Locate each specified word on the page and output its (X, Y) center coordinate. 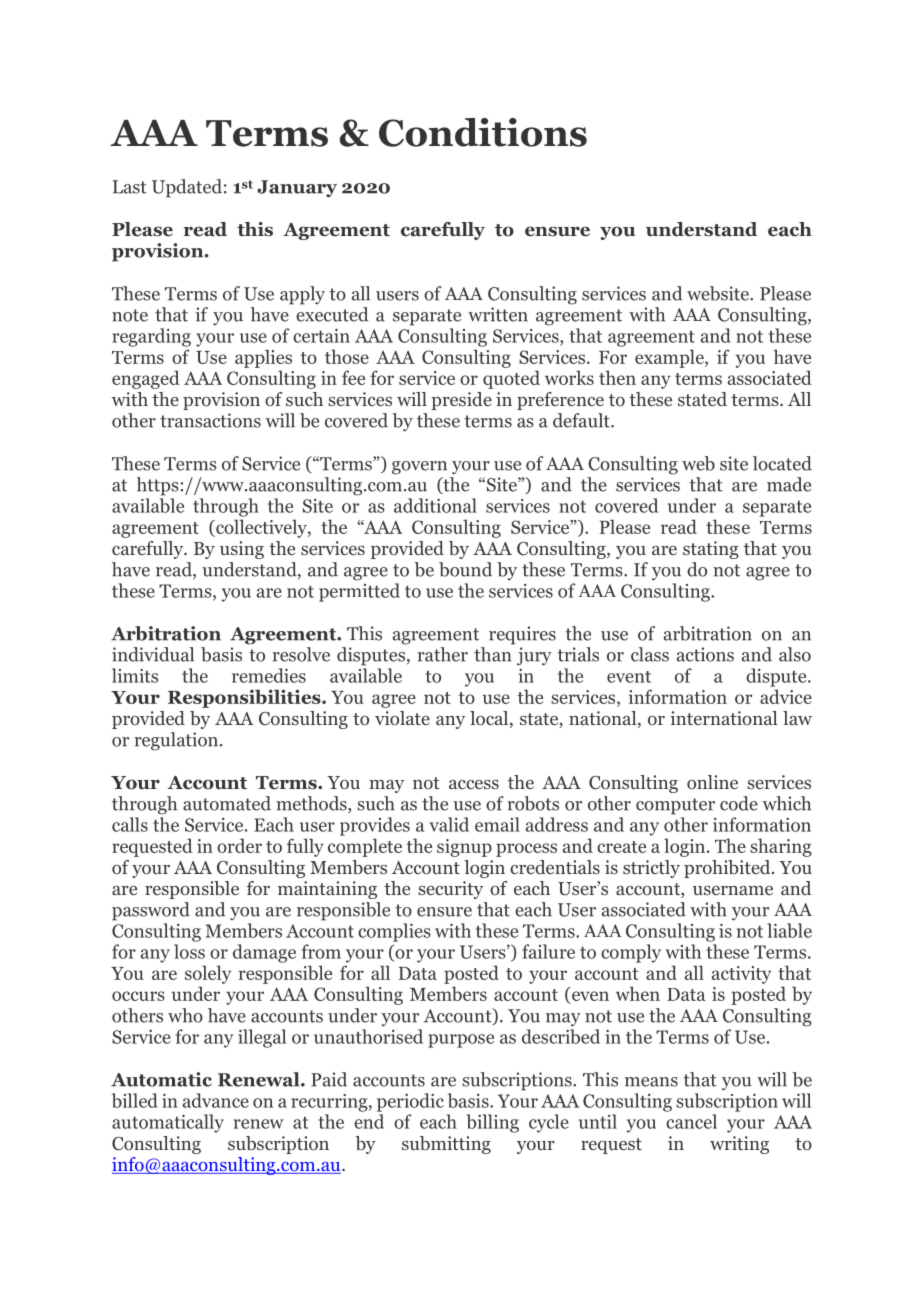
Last (129, 187)
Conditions (483, 132)
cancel (691, 1121)
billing (492, 1123)
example (670, 358)
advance (216, 1100)
